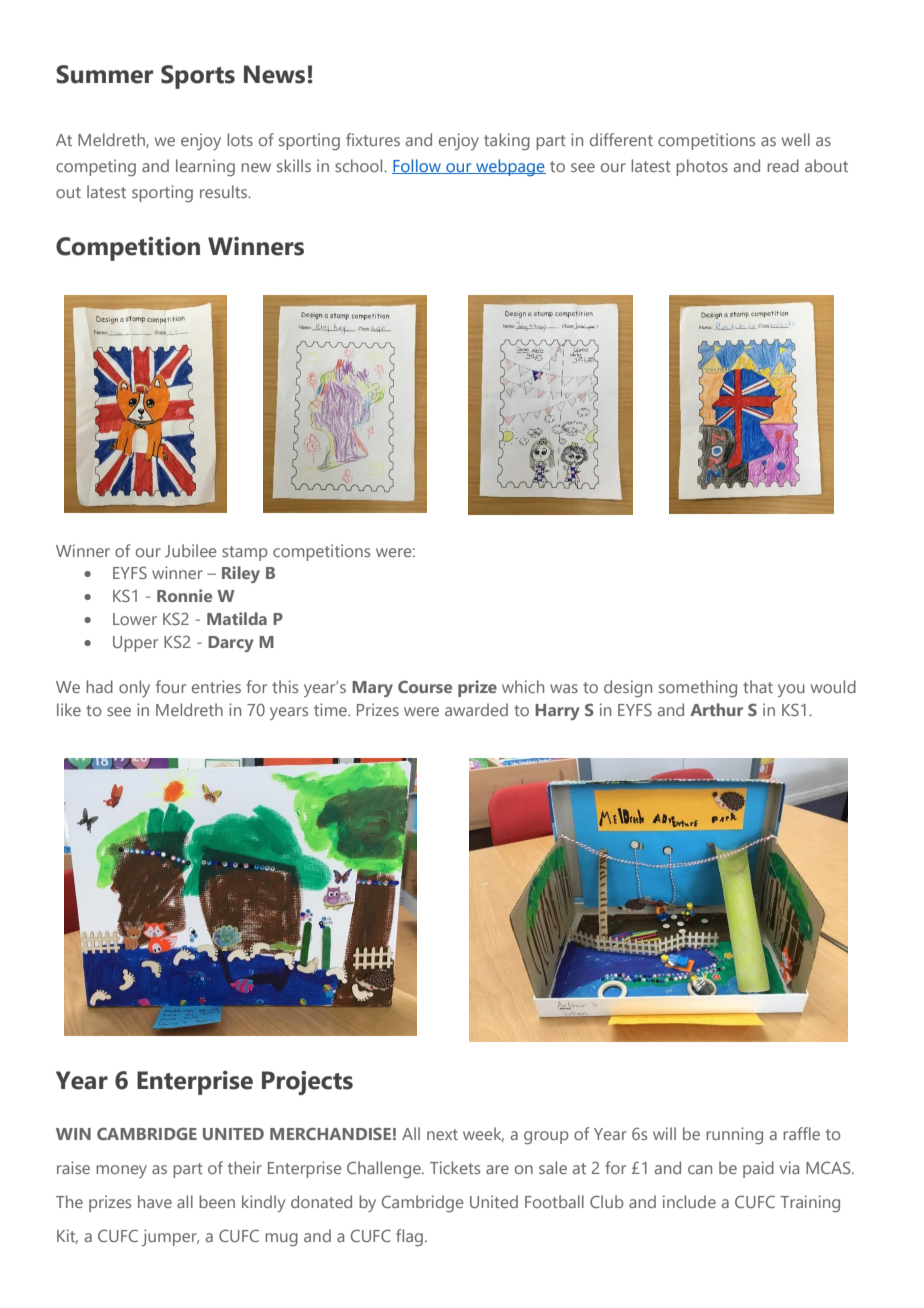  What do you see at coordinates (198, 77) in the screenshot?
I see `Sports` at bounding box center [198, 77].
